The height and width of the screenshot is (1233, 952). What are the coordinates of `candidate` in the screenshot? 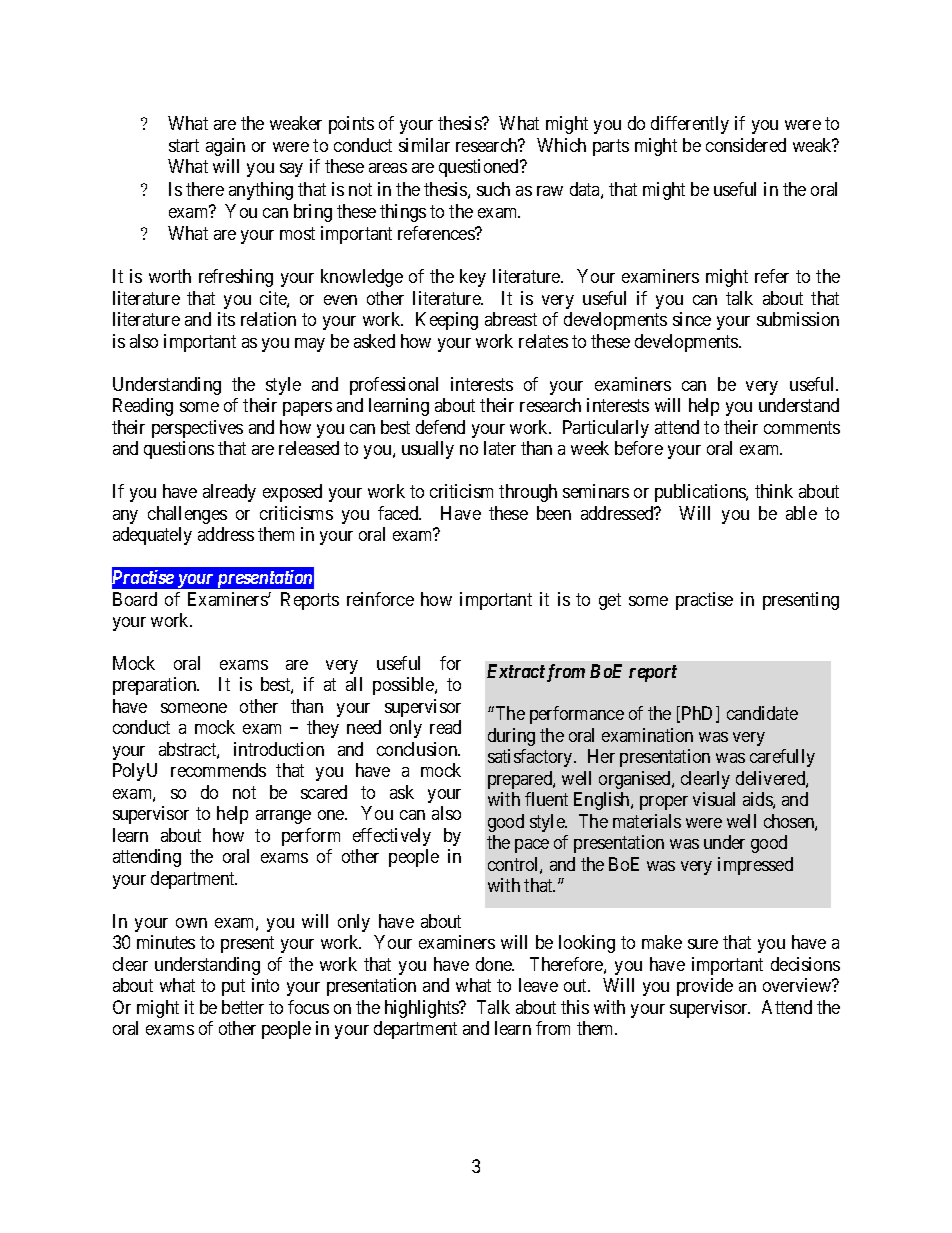 It's located at (762, 713).
